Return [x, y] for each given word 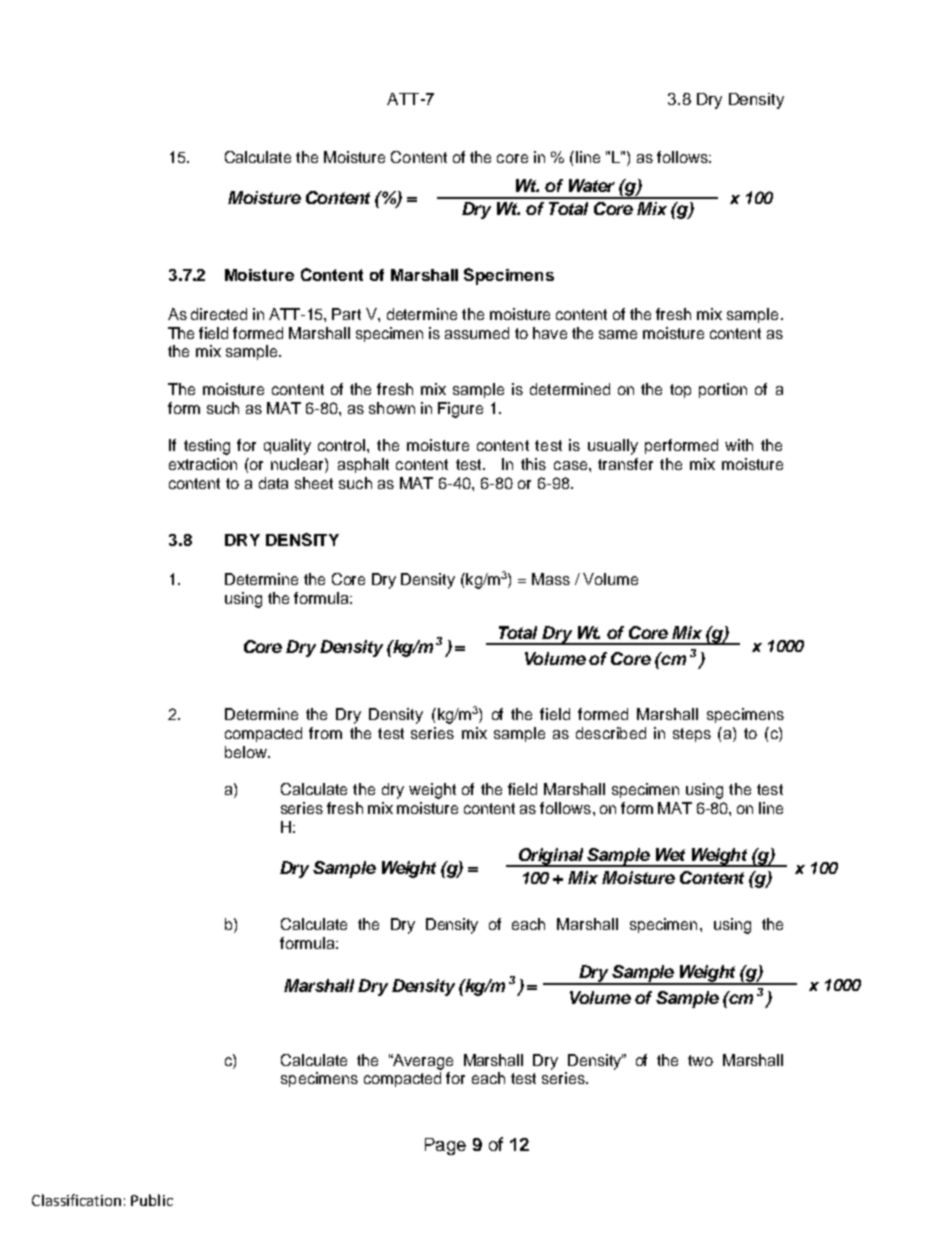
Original [551, 857]
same [618, 334]
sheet [314, 483]
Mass [551, 579]
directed [219, 314]
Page [445, 1146]
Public [152, 1200]
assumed [477, 333]
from [325, 733]
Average [422, 1062]
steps [692, 735]
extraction [203, 464]
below [247, 752]
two [700, 1060]
